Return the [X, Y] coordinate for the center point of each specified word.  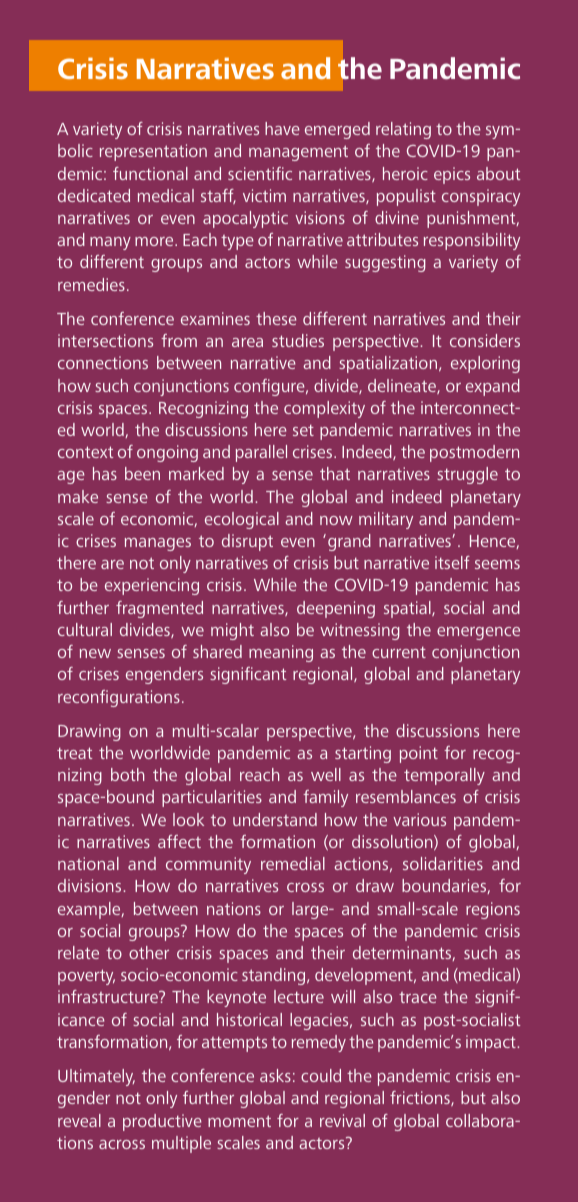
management [298, 153]
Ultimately [96, 1077]
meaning [281, 653]
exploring [485, 364]
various [419, 819]
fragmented [159, 609]
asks [275, 1075]
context [85, 452]
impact [492, 1043]
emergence [478, 633]
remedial [293, 863]
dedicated [94, 195]
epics [452, 175]
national [88, 863]
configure [270, 387]
